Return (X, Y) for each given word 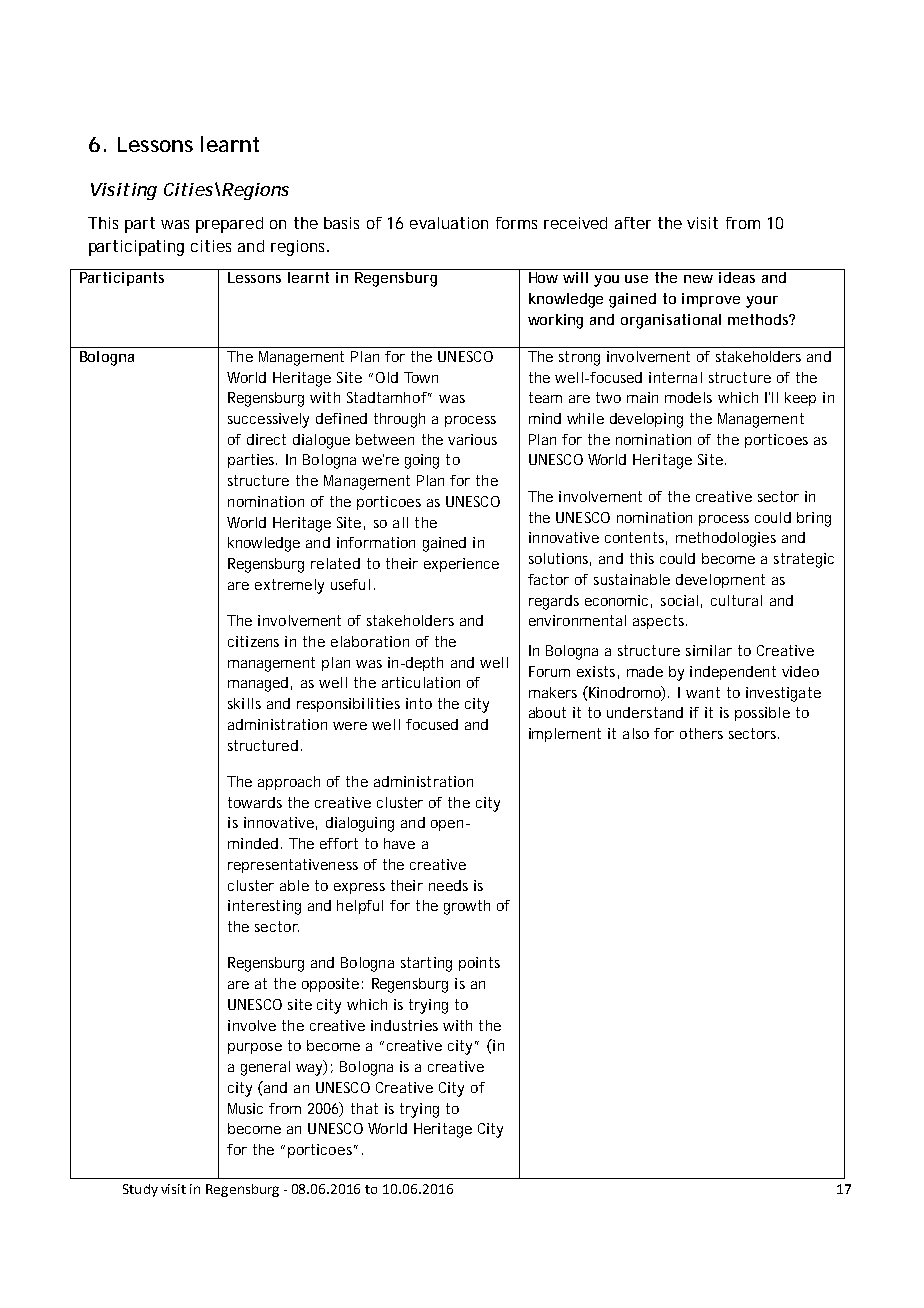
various (472, 439)
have (399, 843)
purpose (255, 1048)
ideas (737, 277)
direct (266, 439)
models (688, 397)
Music (245, 1108)
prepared (229, 225)
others (701, 733)
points (479, 964)
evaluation (449, 223)
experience (461, 565)
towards (255, 802)
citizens (253, 641)
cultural (736, 600)
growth (467, 907)
